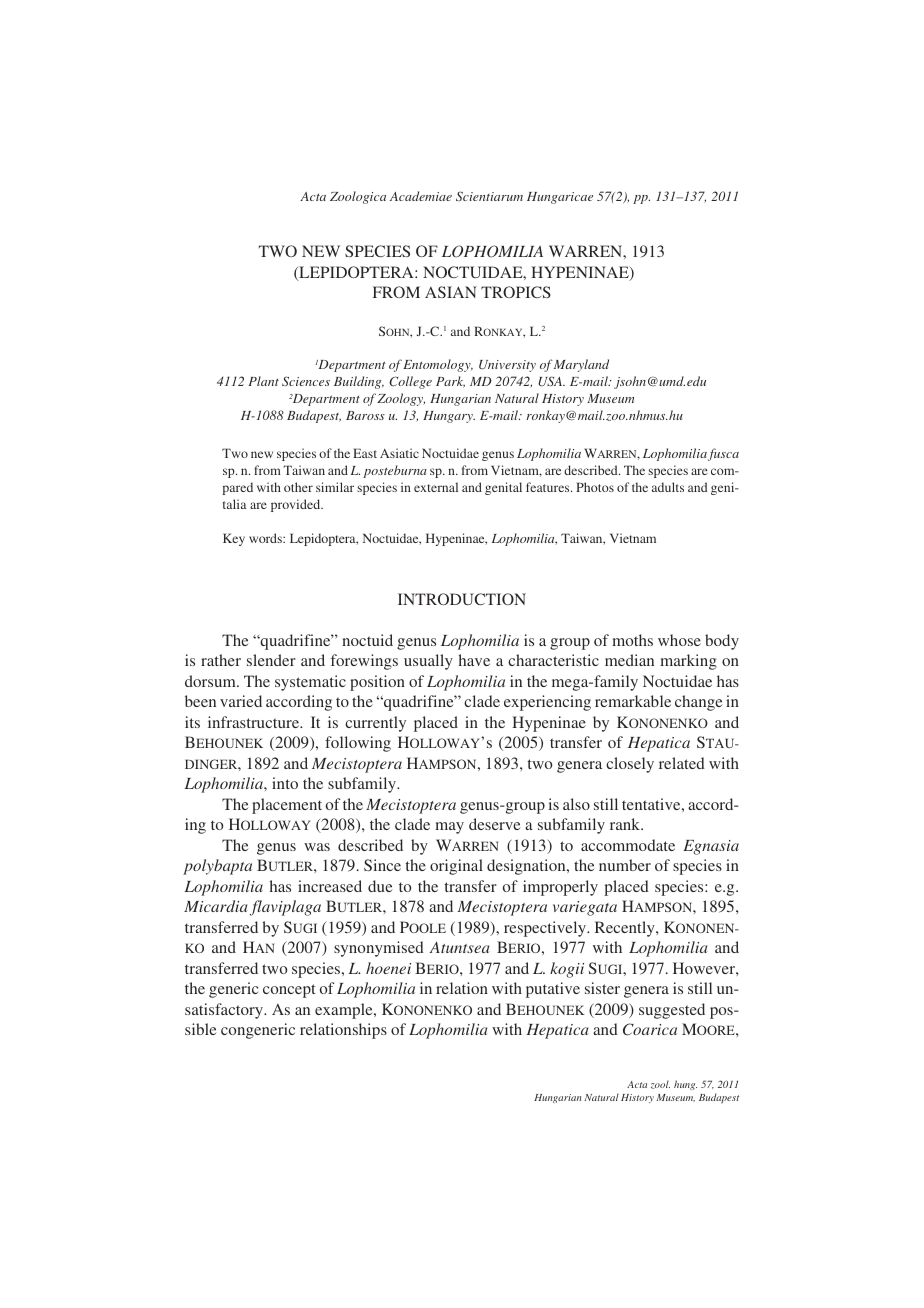  I want to click on may, so click(449, 828).
